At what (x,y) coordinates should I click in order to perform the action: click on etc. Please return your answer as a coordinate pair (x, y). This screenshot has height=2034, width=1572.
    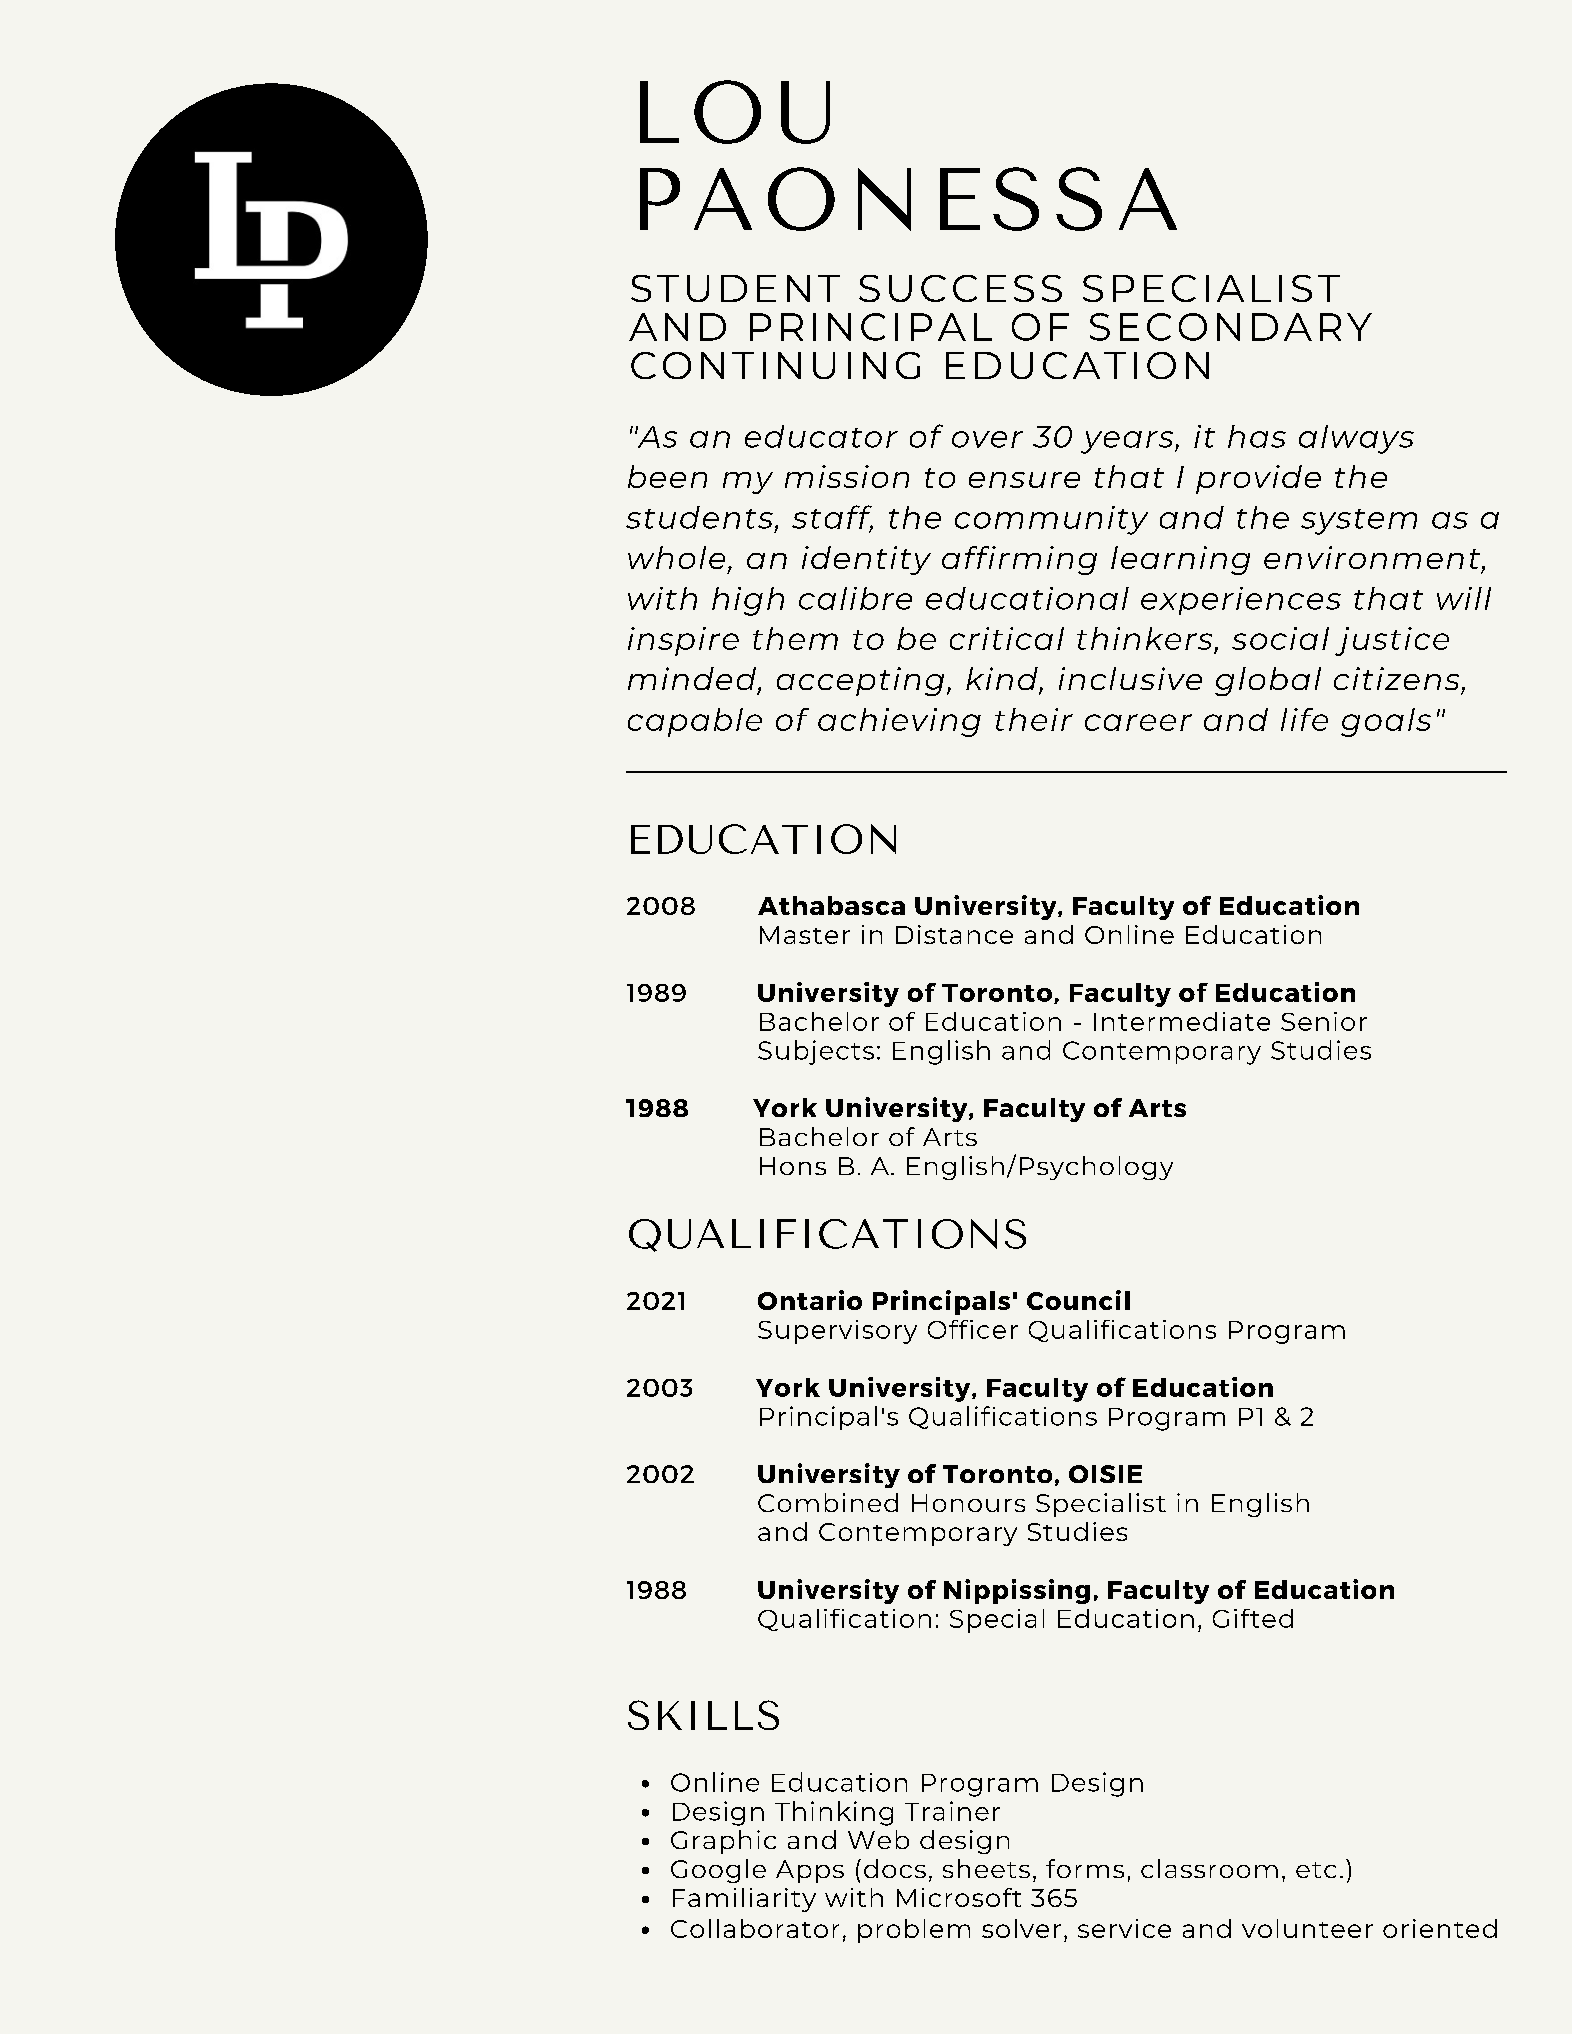
    Looking at the image, I should click on (1316, 1870).
